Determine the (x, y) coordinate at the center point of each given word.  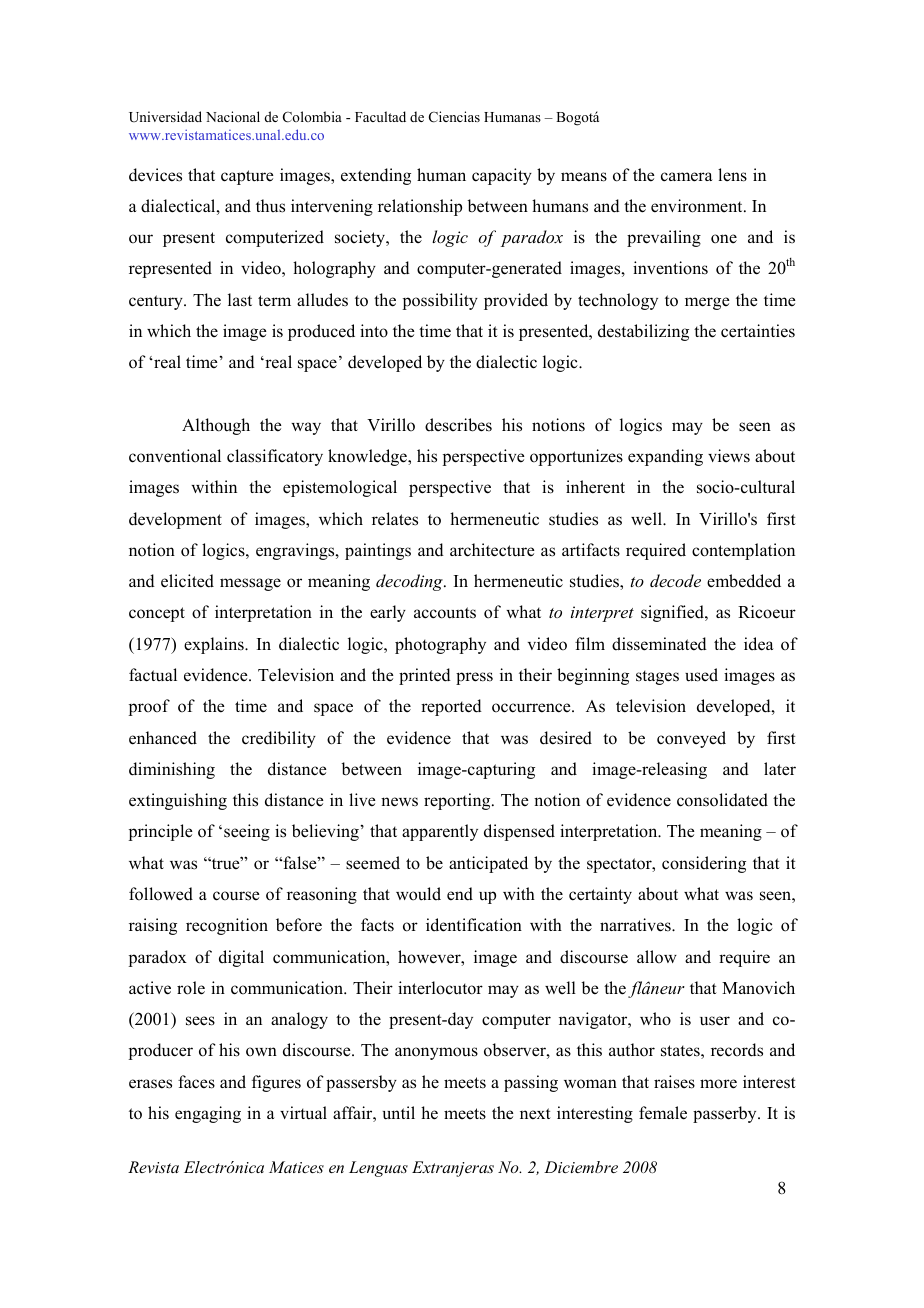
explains (215, 645)
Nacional (233, 116)
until (399, 1113)
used (701, 675)
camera (687, 177)
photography (440, 645)
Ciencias (454, 117)
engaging (208, 1114)
